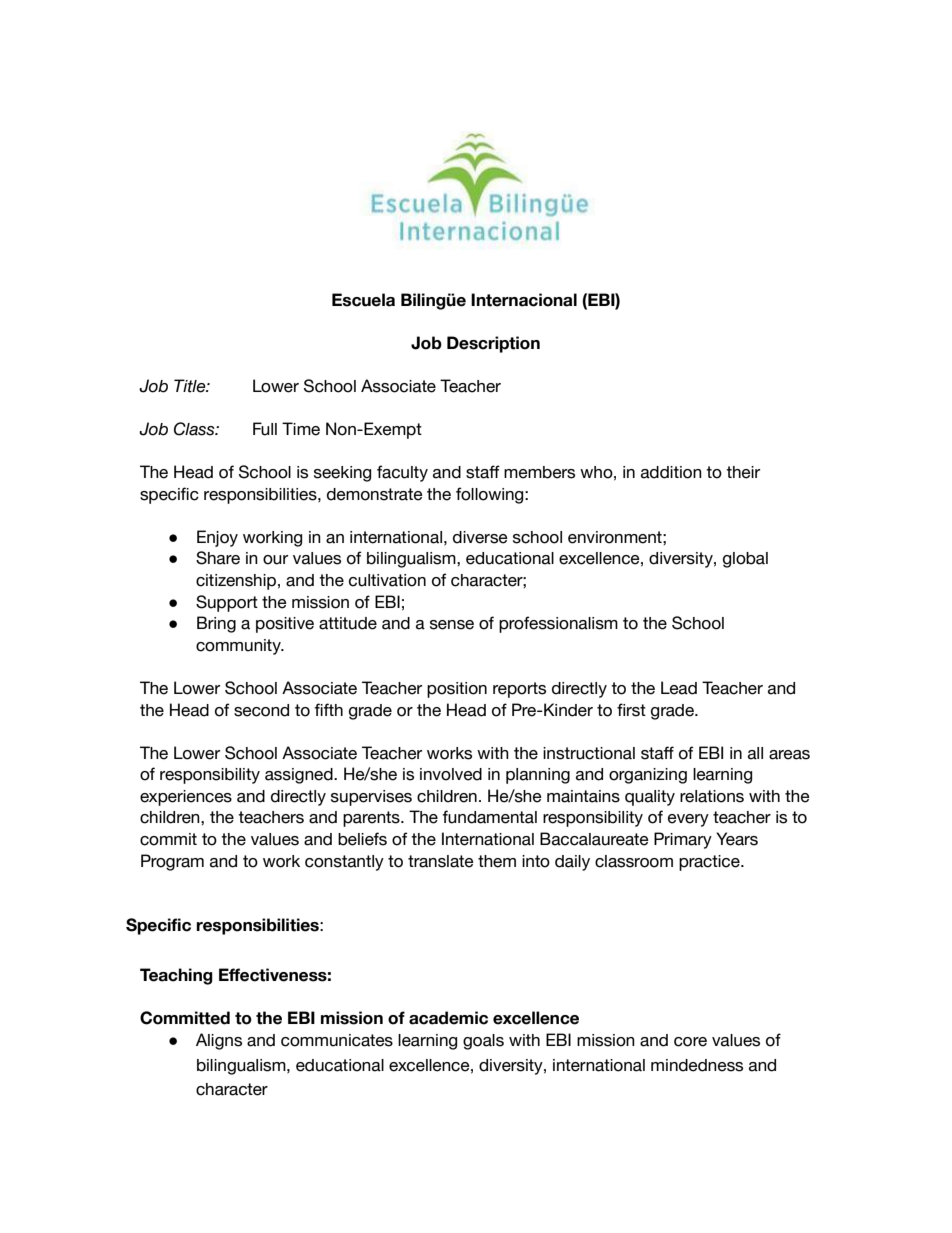  I want to click on position, so click(457, 690).
